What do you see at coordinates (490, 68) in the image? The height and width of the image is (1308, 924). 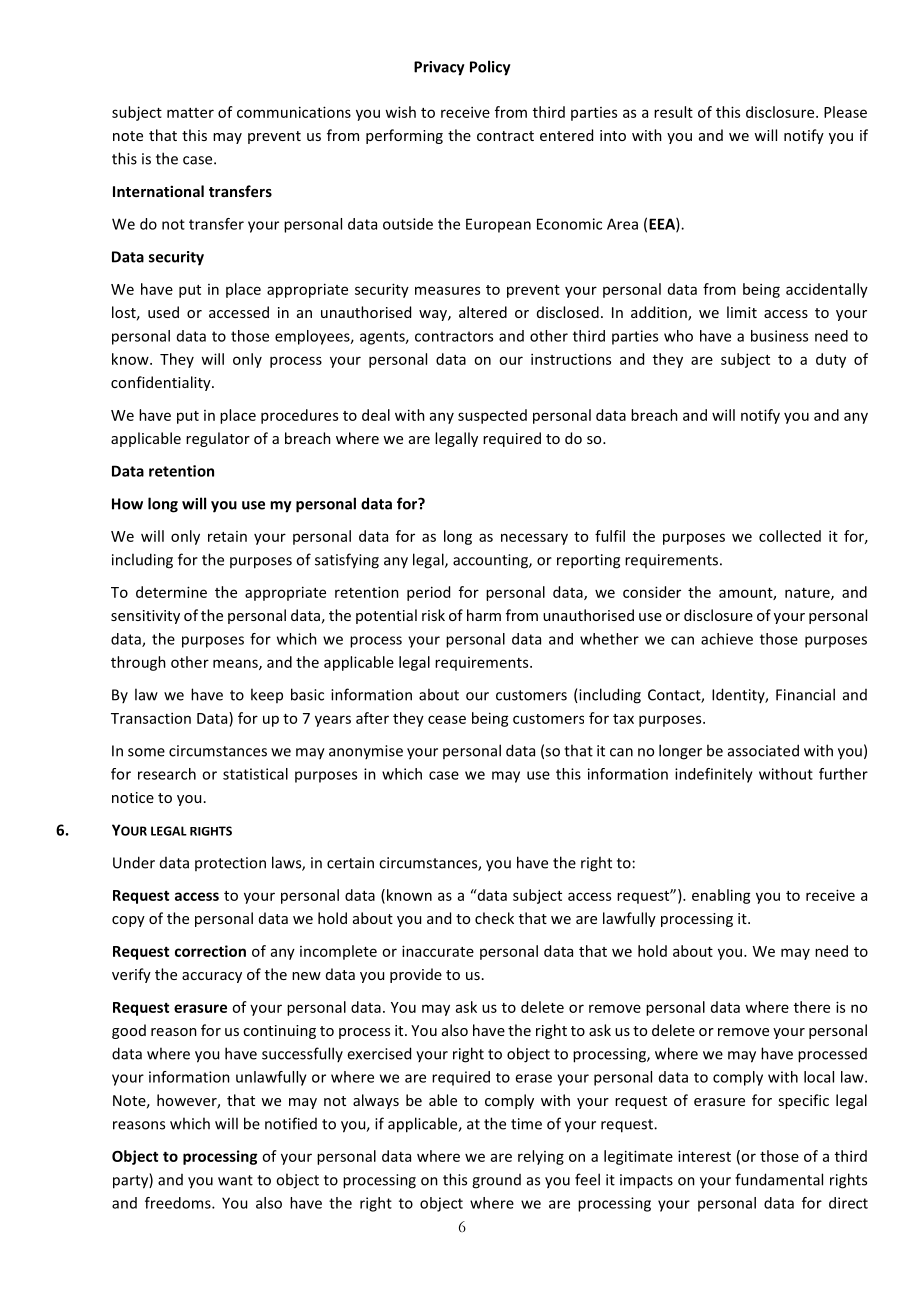 I see `Policy` at bounding box center [490, 68].
